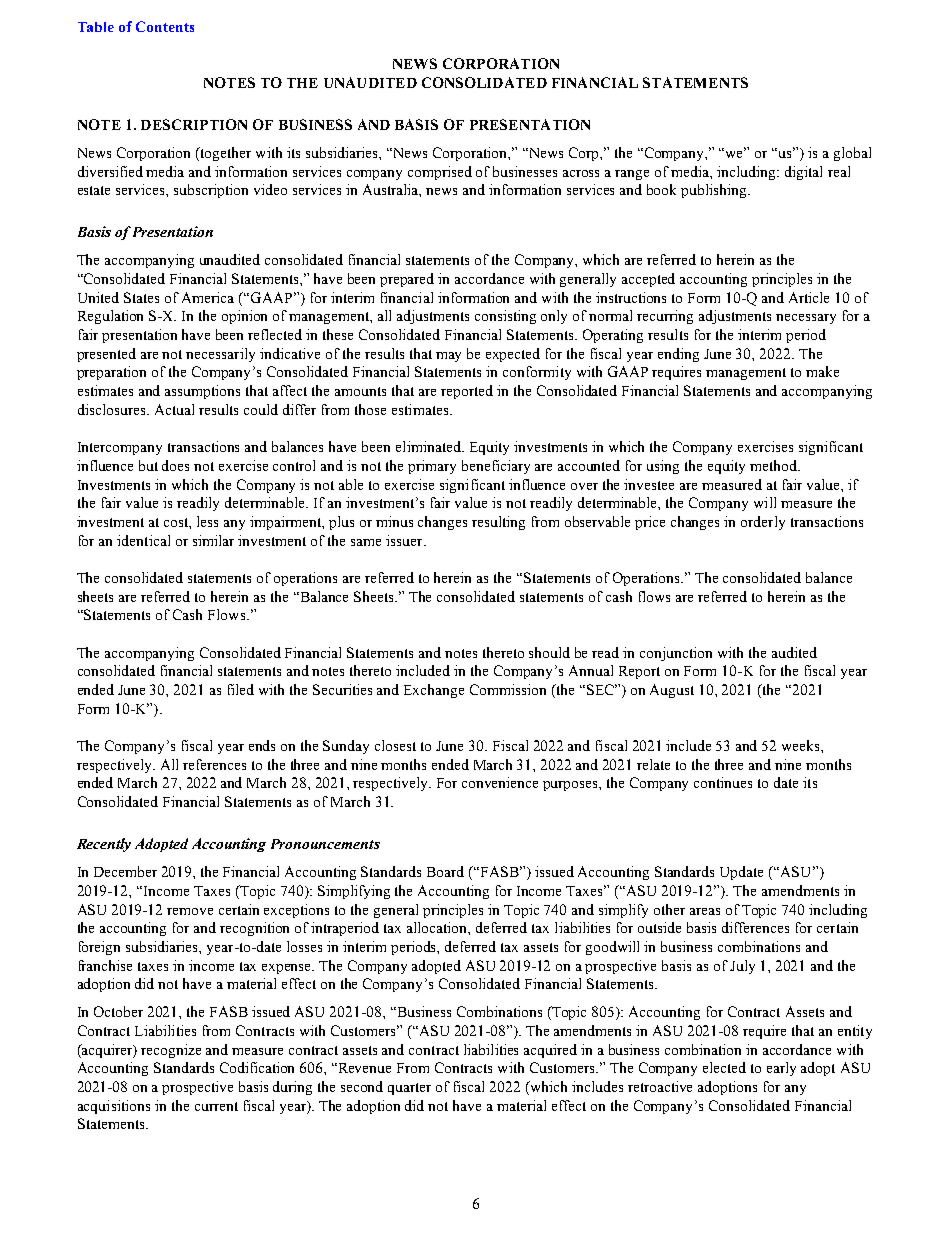  What do you see at coordinates (213, 540) in the screenshot?
I see `similar` at bounding box center [213, 540].
